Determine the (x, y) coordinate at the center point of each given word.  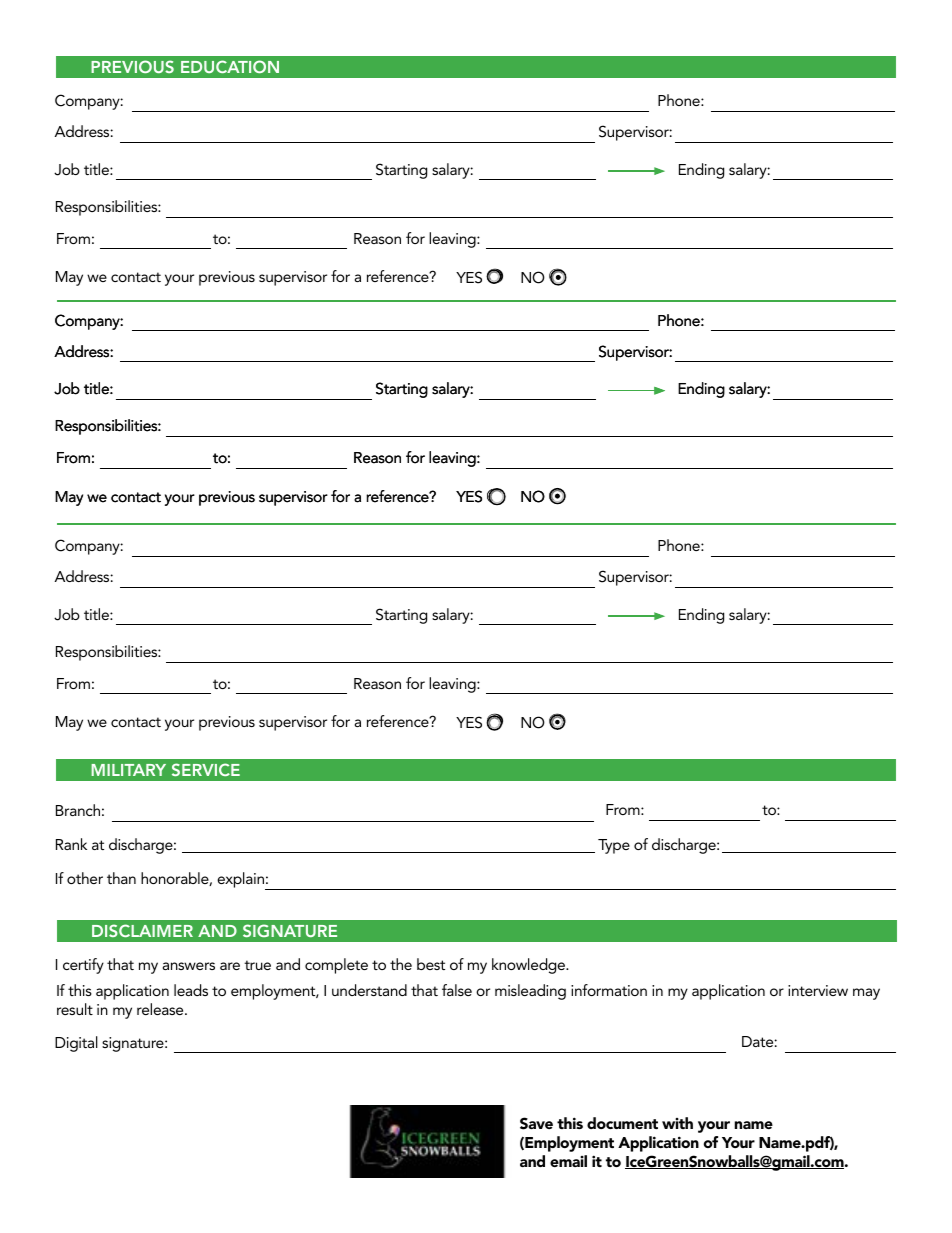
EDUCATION (230, 66)
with (677, 1123)
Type (614, 846)
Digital (76, 1044)
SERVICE (206, 769)
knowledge (530, 966)
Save (536, 1123)
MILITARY (128, 770)
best (431, 964)
